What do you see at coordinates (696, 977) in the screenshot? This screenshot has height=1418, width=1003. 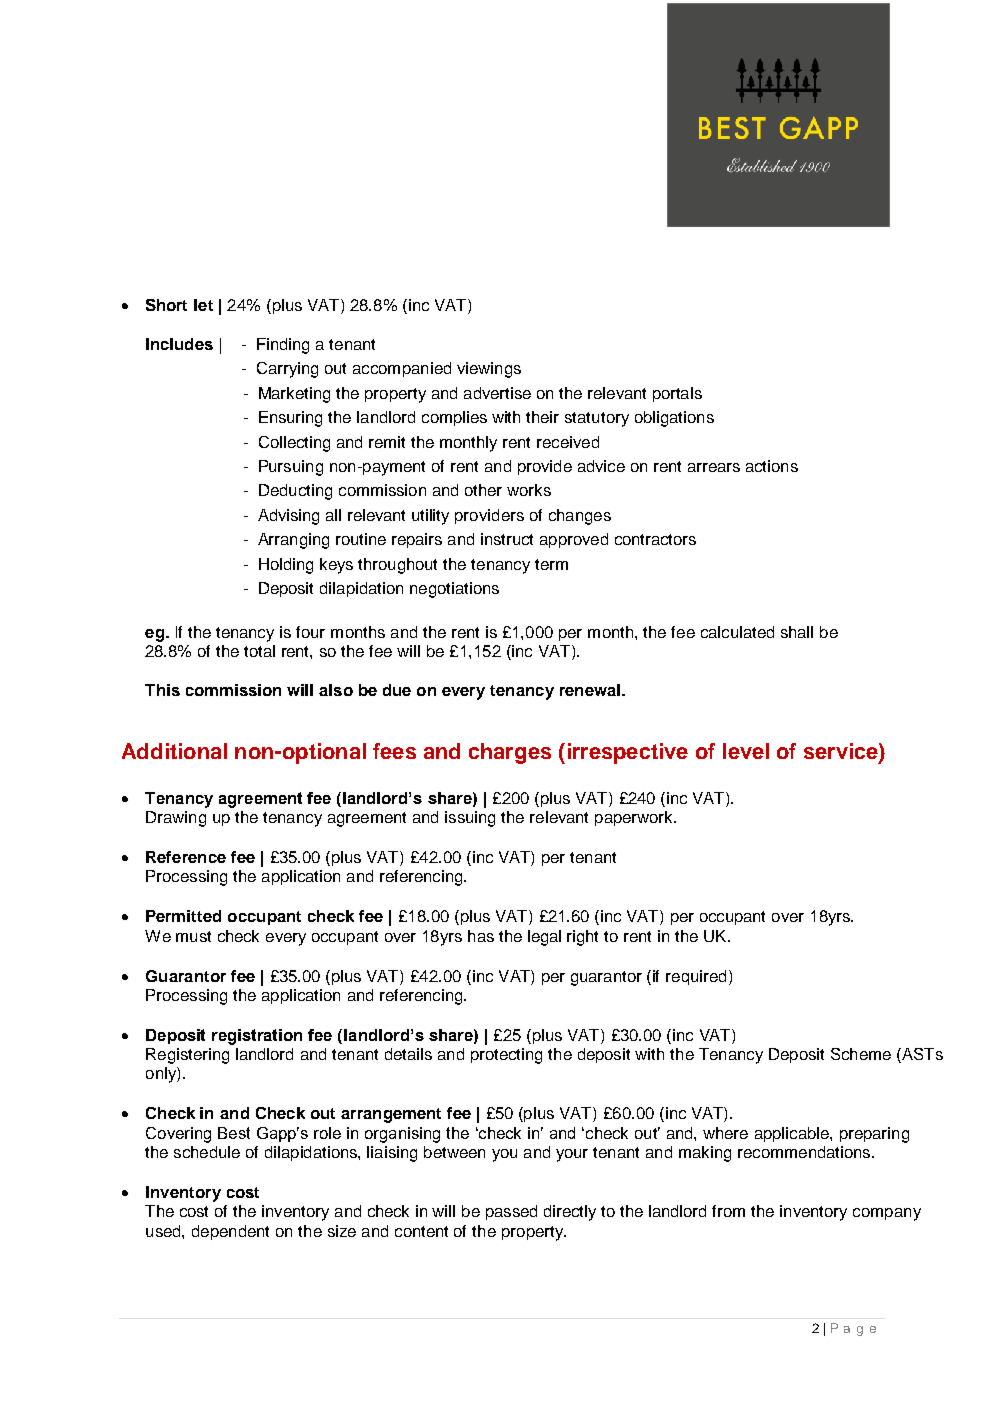 I see `required` at bounding box center [696, 977].
